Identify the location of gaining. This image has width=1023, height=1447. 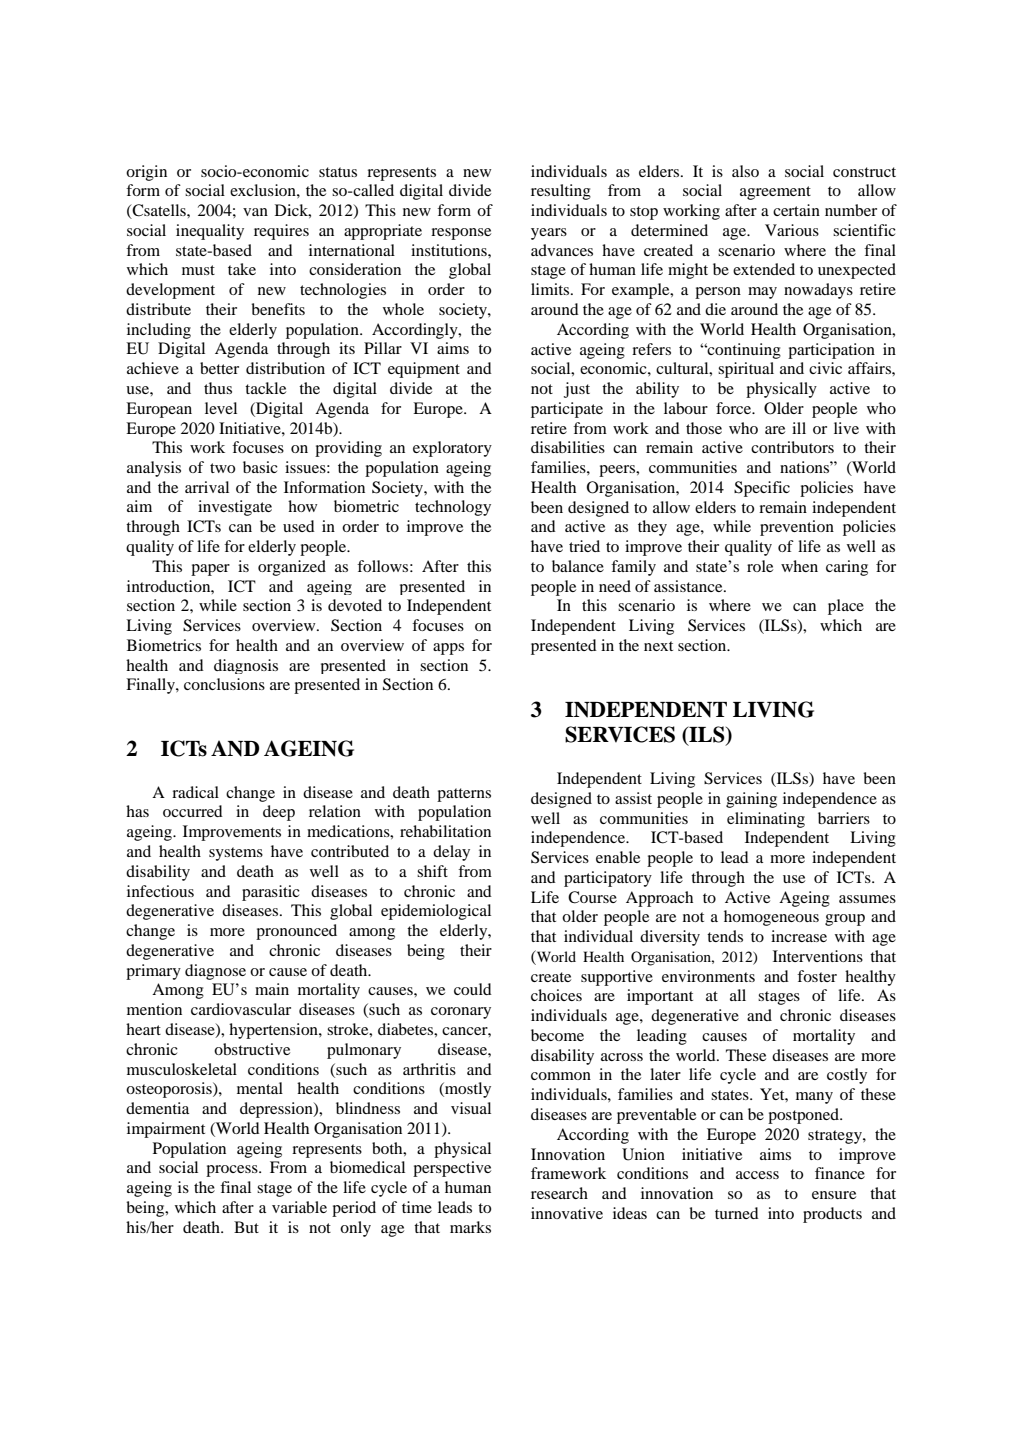
(751, 800).
